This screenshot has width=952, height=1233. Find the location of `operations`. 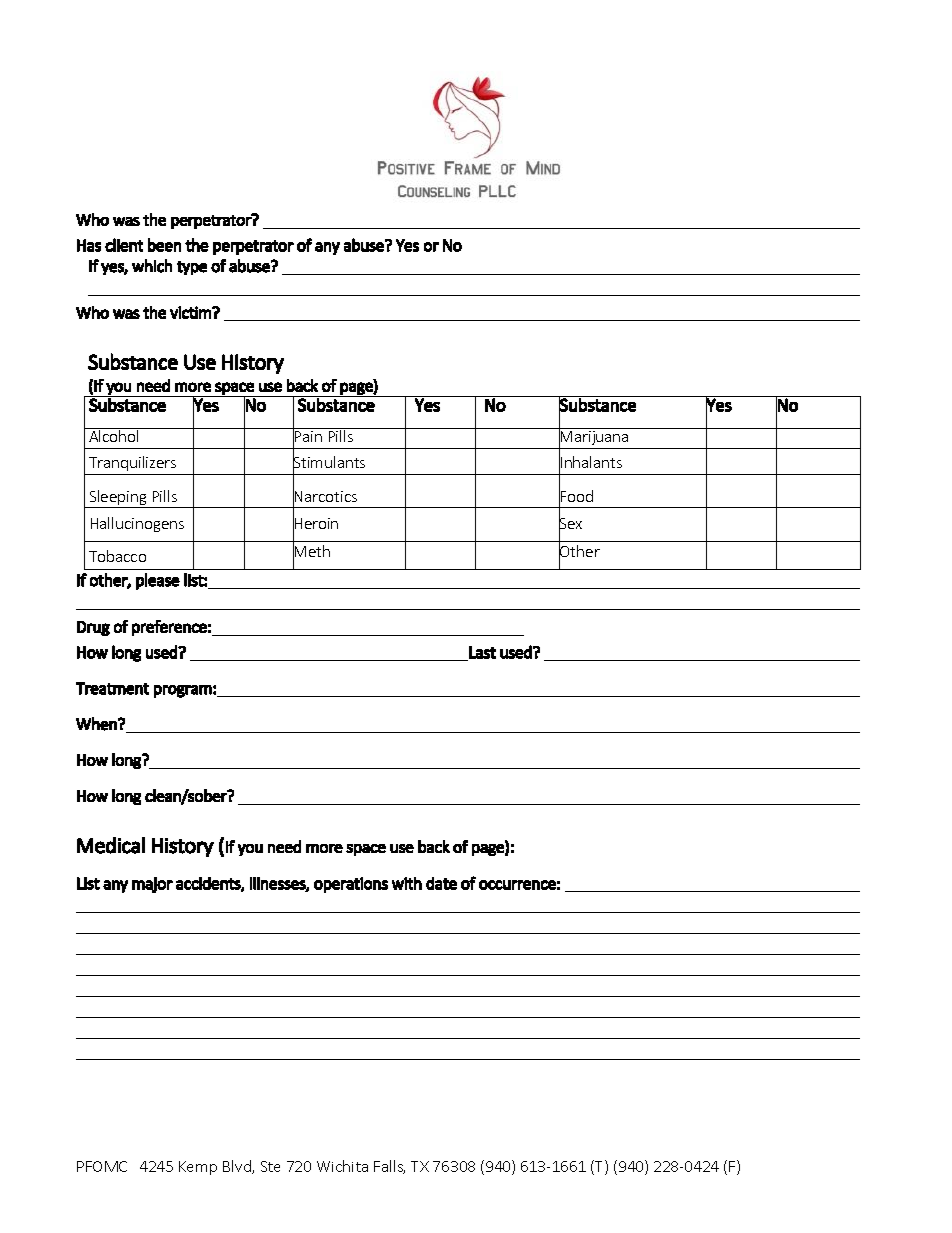

operations is located at coordinates (351, 885).
